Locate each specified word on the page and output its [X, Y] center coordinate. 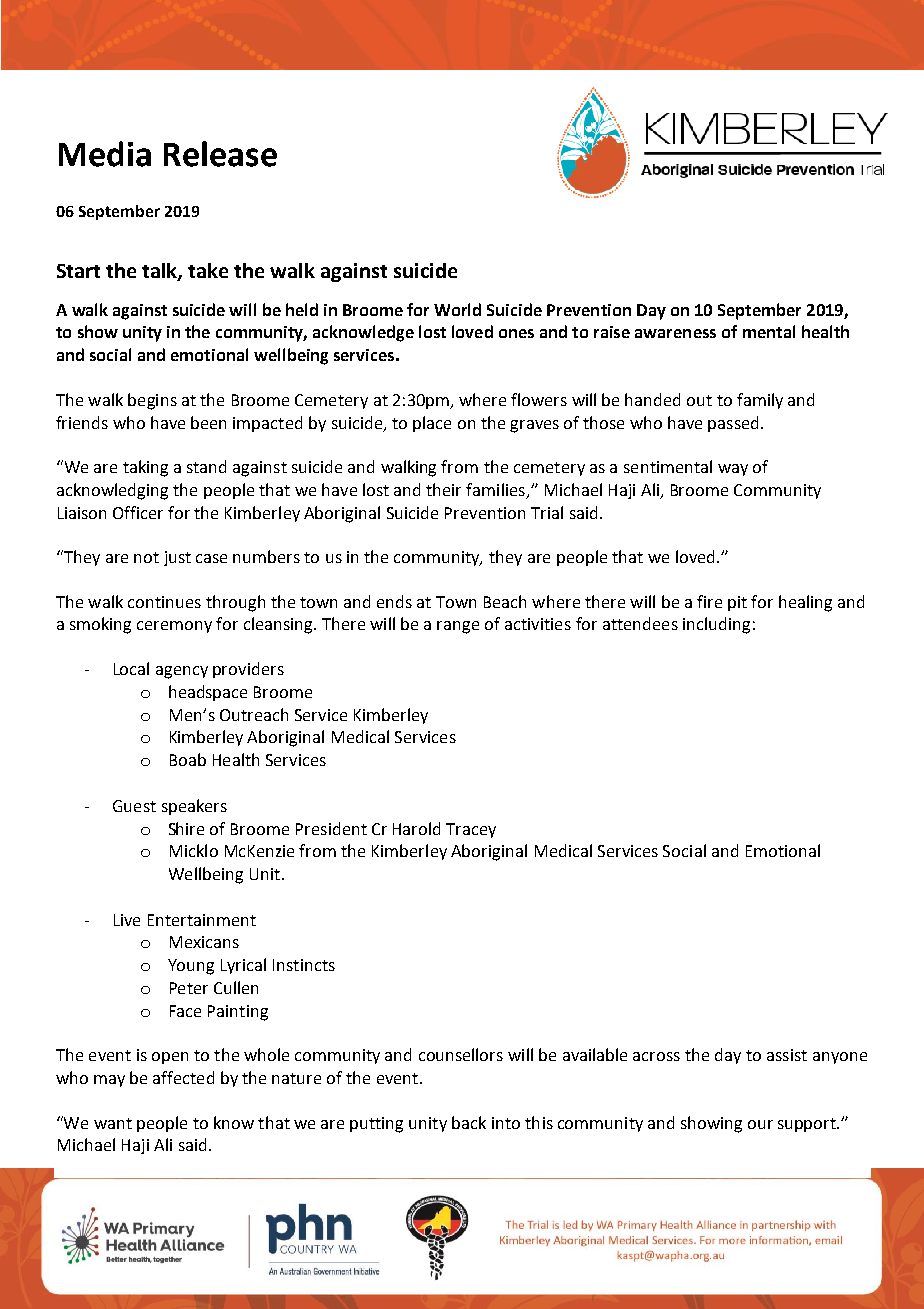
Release [220, 154]
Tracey [471, 830]
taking [145, 468]
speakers [194, 807]
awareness [675, 333]
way [733, 470]
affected [183, 1077]
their [443, 489]
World [457, 309]
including [716, 625]
